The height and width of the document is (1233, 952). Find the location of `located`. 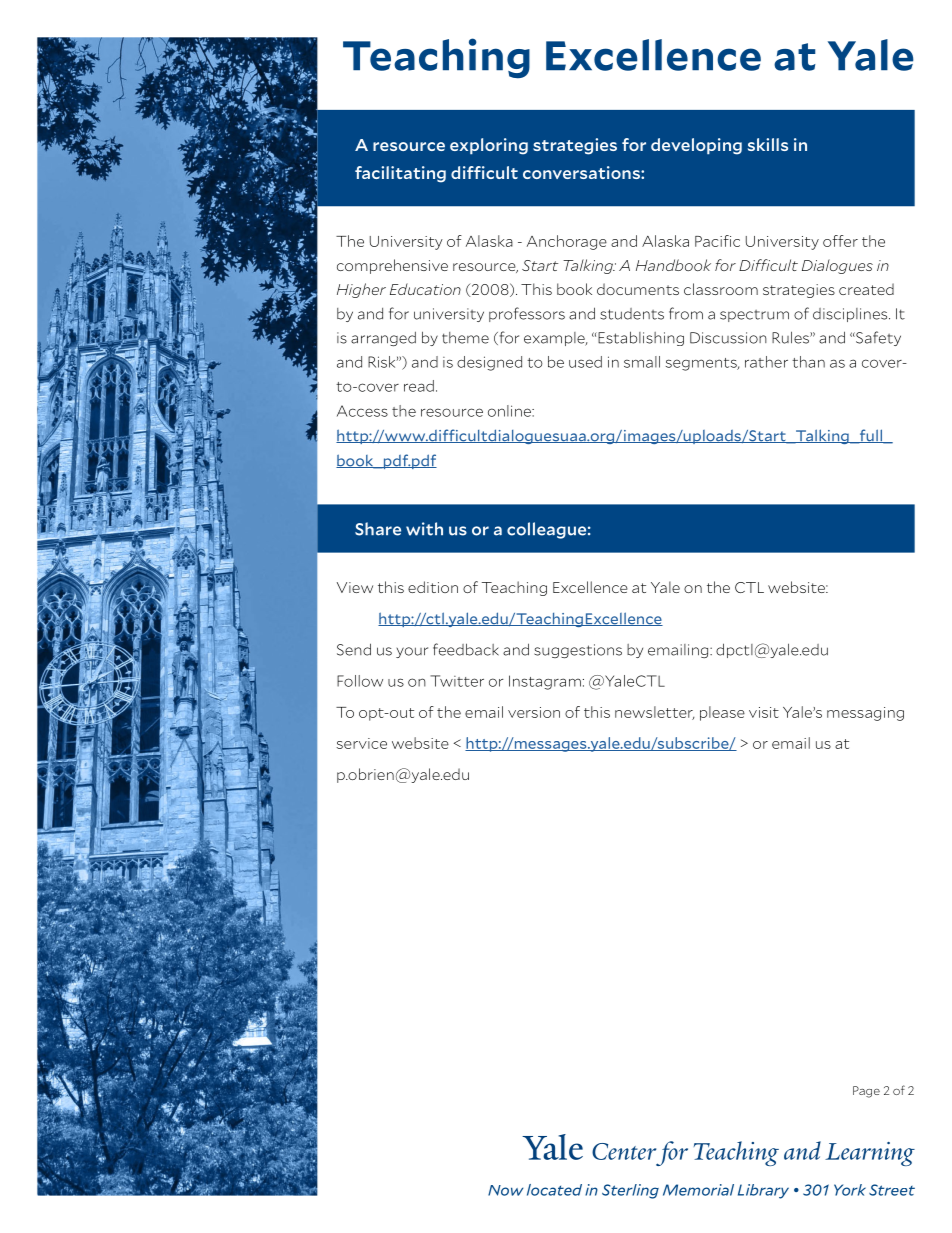

located is located at coordinates (554, 1190).
